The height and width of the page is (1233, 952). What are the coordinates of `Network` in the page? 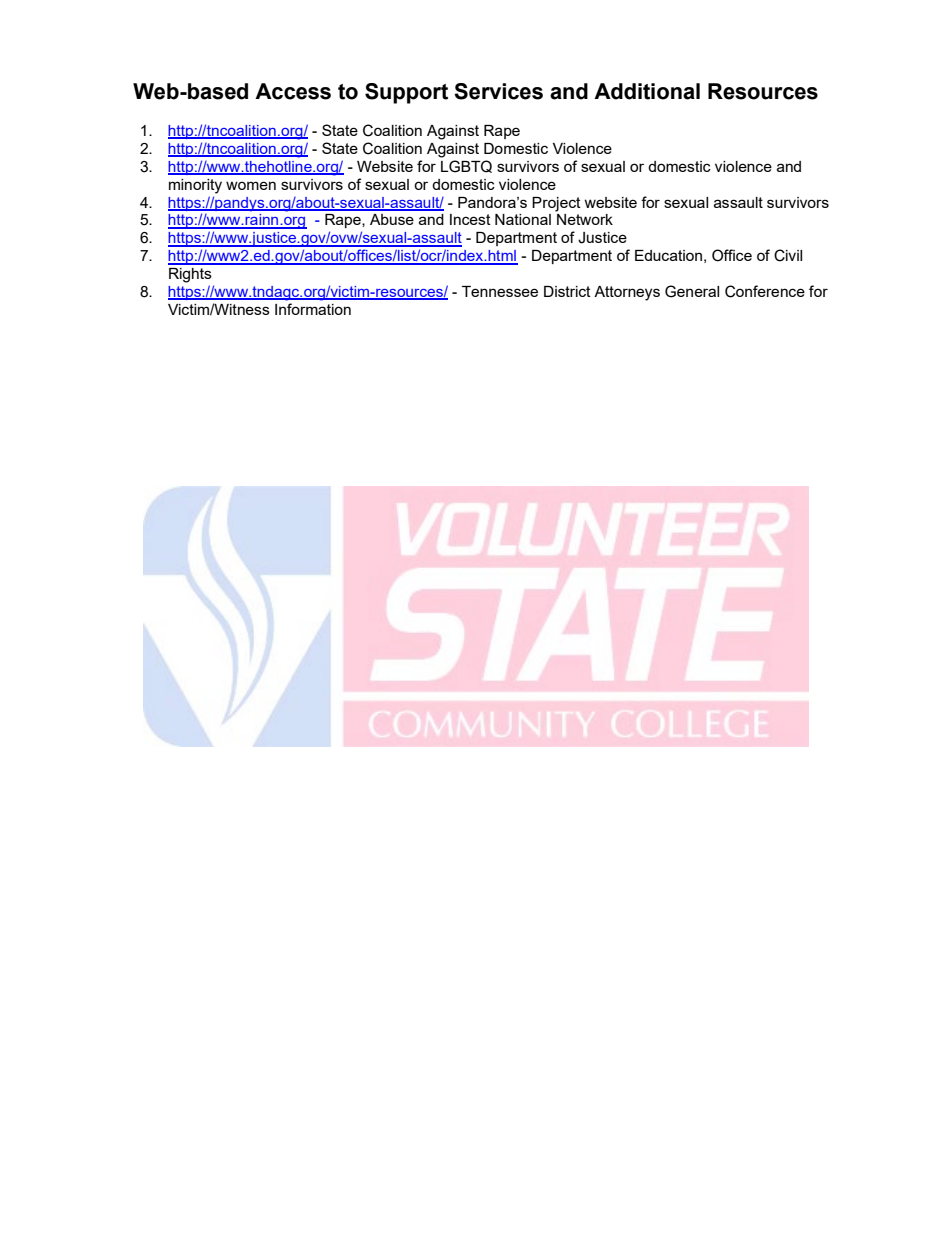 It's located at (585, 219).
